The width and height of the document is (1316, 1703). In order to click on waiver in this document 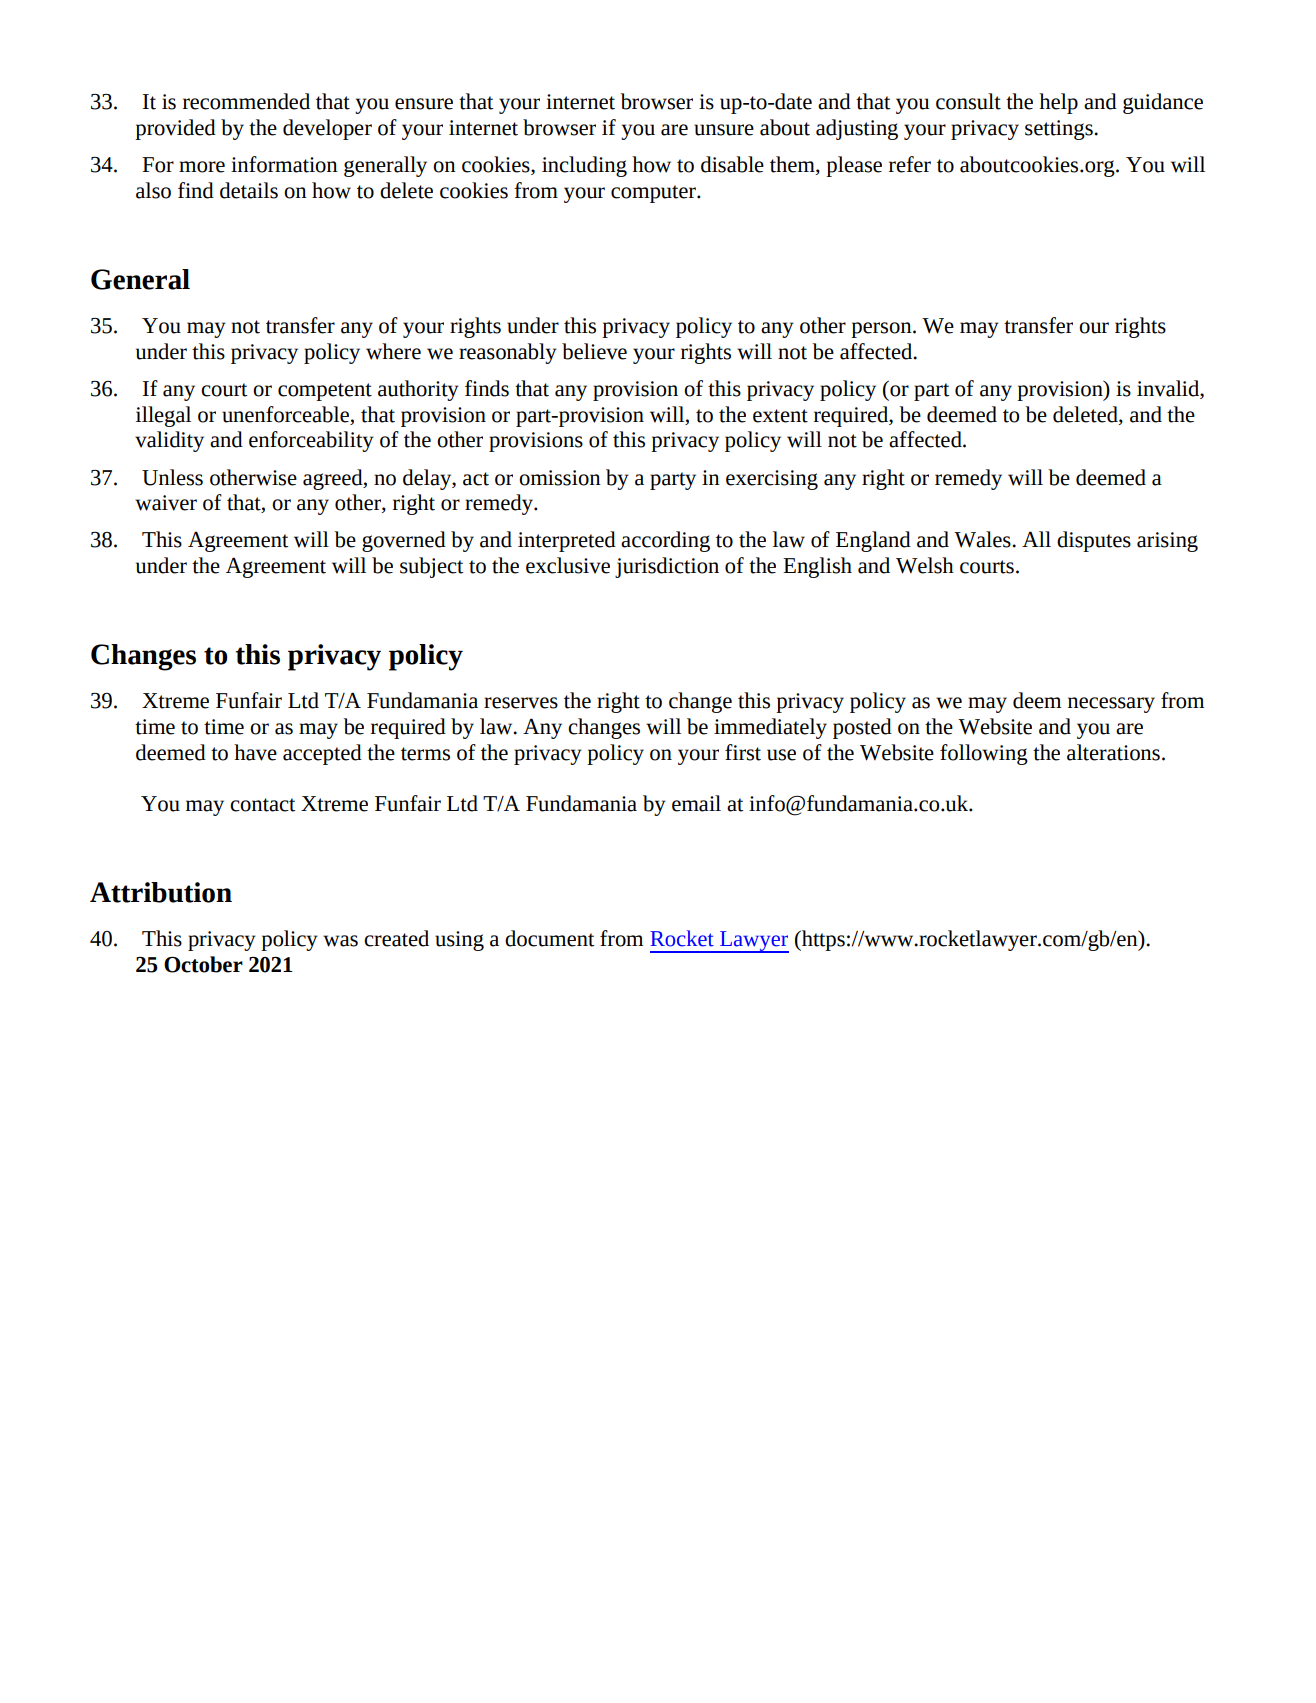, I will do `click(166, 503)`.
